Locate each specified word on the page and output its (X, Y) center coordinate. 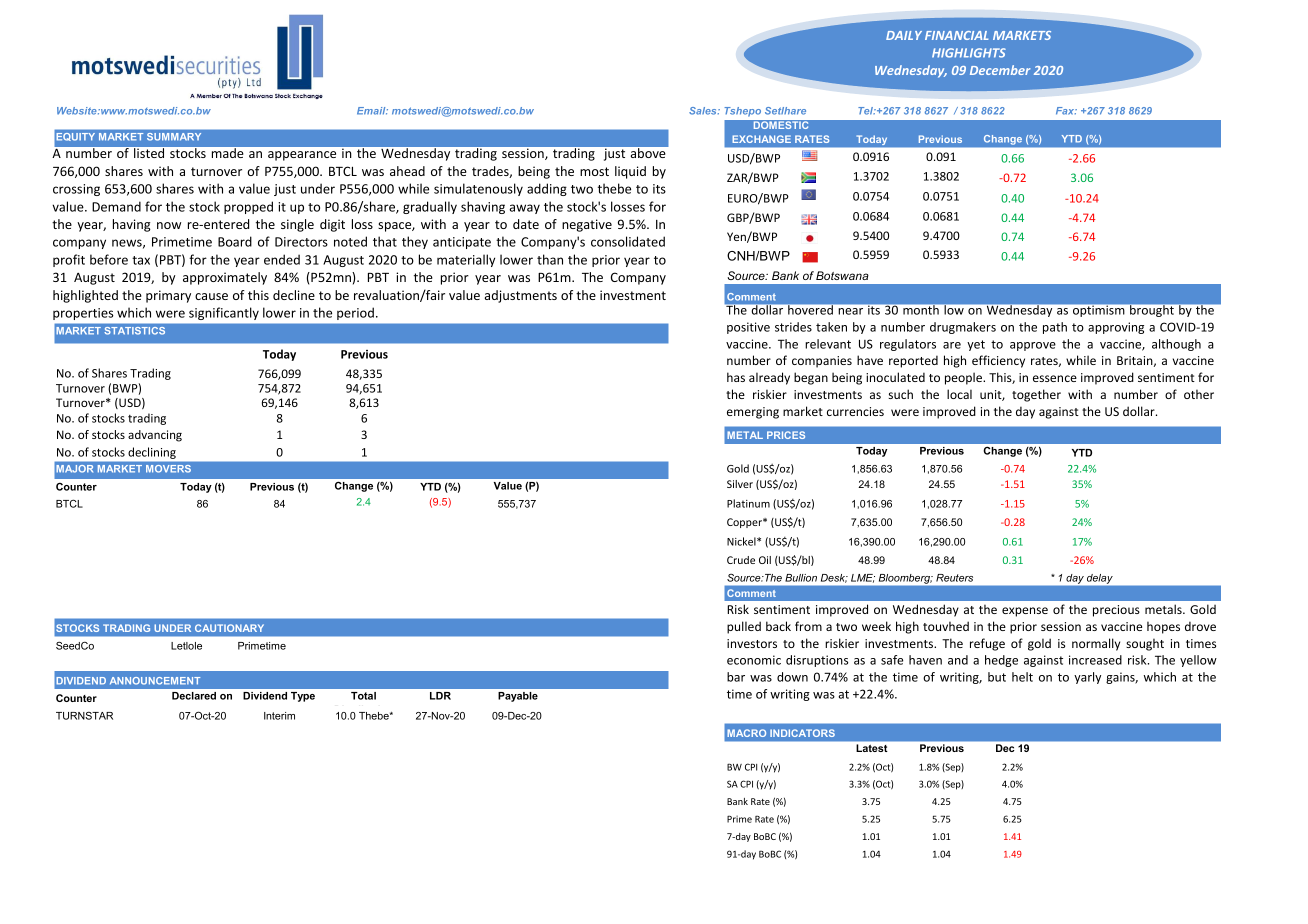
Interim (279, 716)
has (736, 377)
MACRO (746, 733)
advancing (155, 436)
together (1036, 395)
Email (372, 111)
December (1000, 70)
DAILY (904, 35)
